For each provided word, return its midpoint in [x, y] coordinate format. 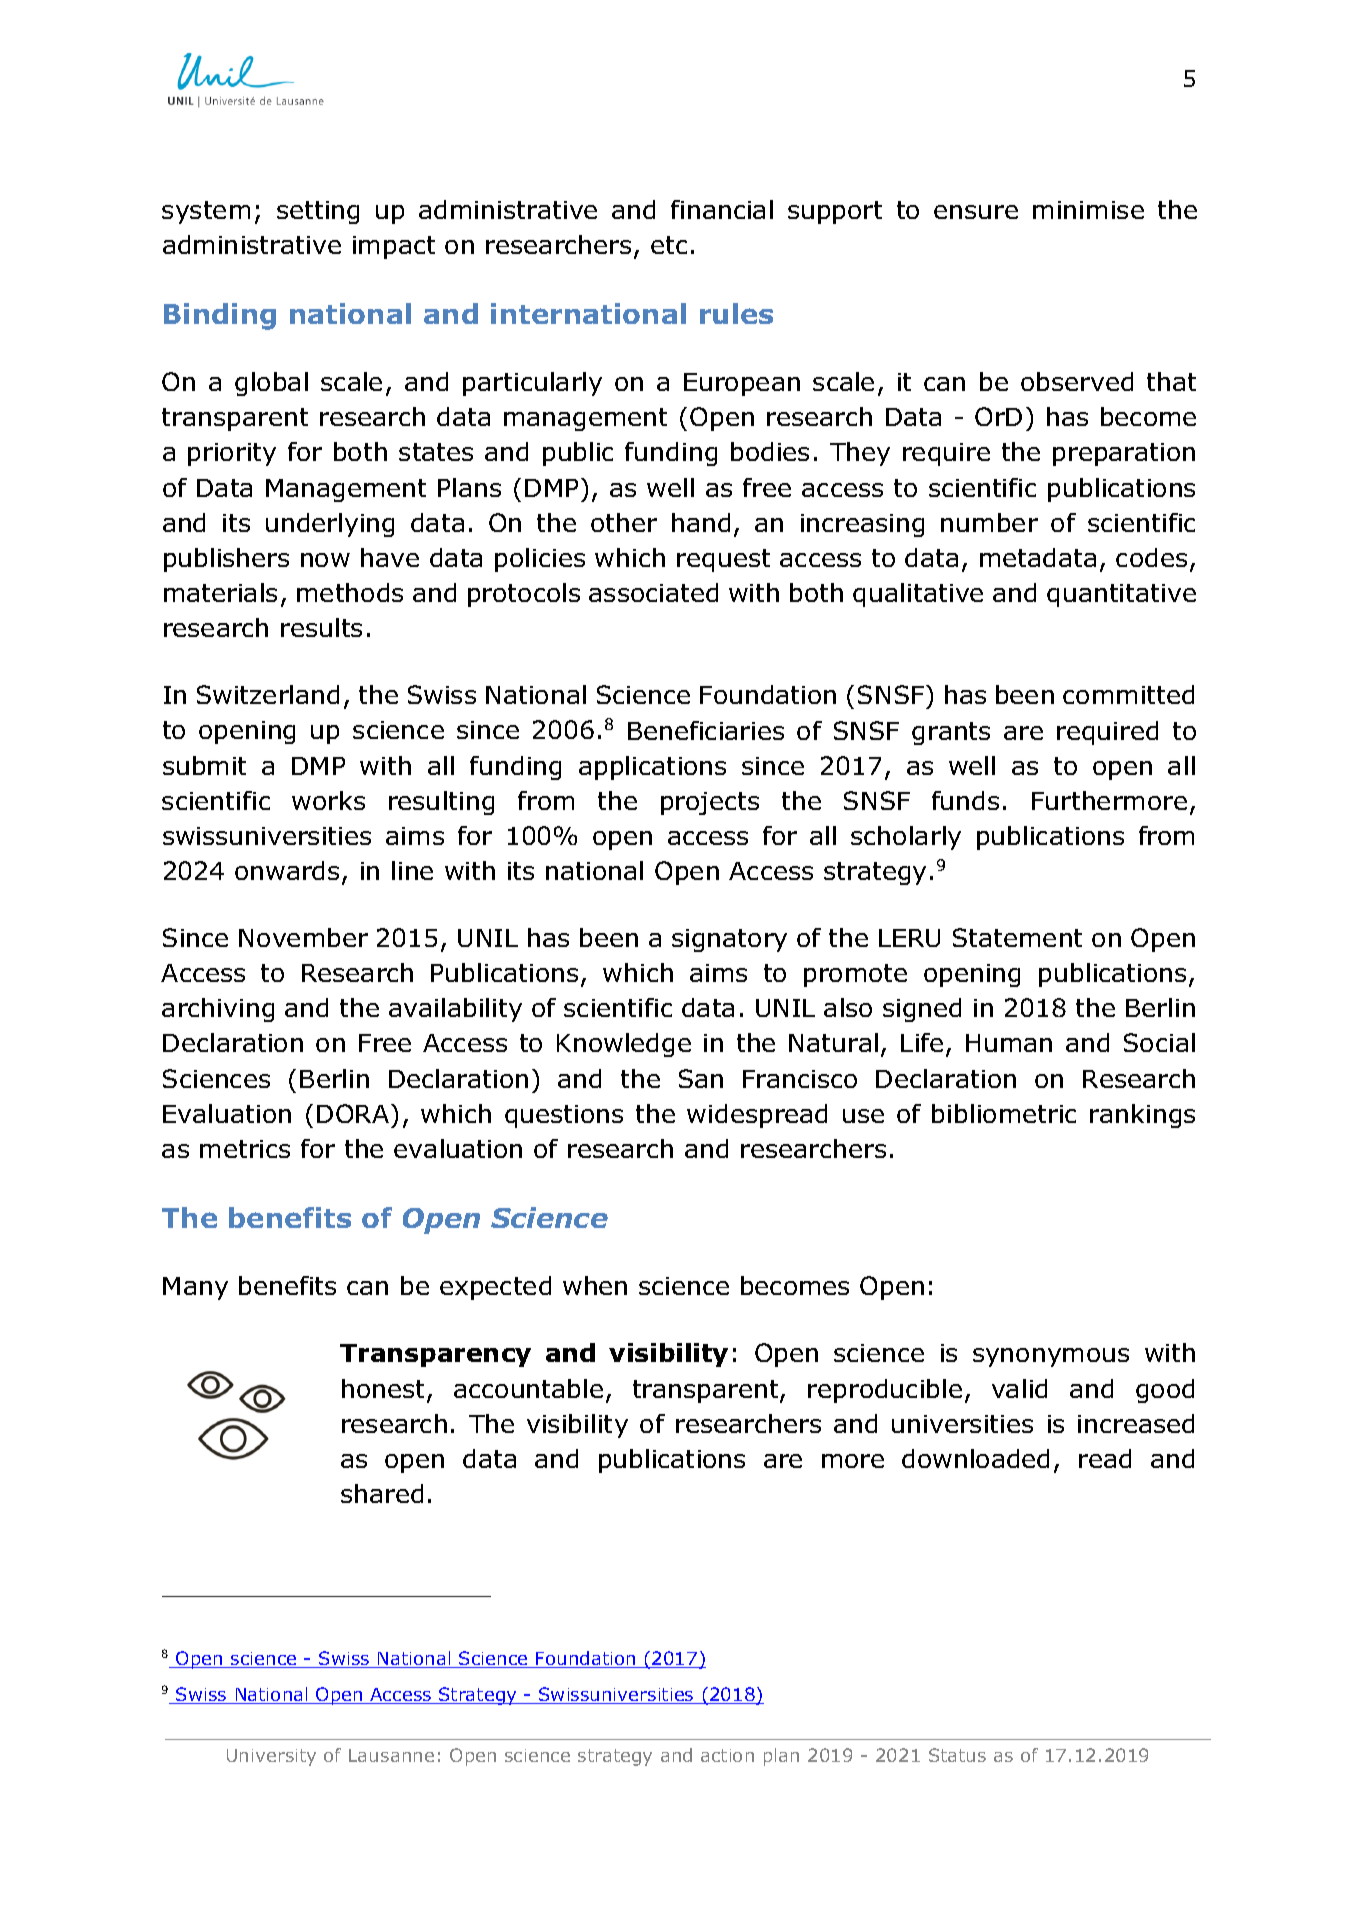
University [271, 1757]
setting [318, 212]
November [303, 937]
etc [669, 245]
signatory [729, 940]
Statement [1017, 937]
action [727, 1755]
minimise [1088, 210]
